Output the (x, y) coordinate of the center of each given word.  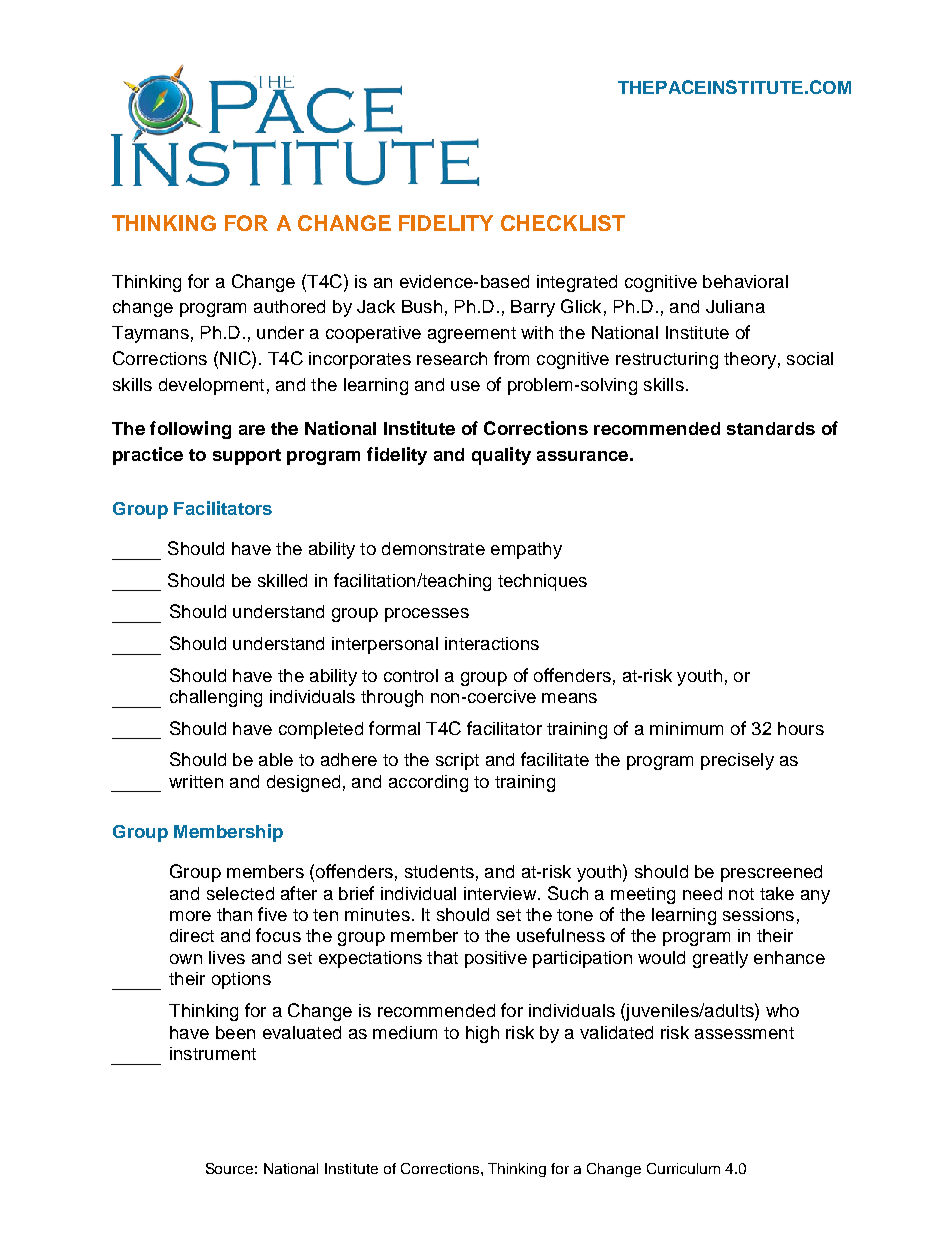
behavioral (745, 281)
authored (289, 306)
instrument (213, 1053)
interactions (492, 643)
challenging (216, 698)
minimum (686, 728)
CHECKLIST (563, 223)
